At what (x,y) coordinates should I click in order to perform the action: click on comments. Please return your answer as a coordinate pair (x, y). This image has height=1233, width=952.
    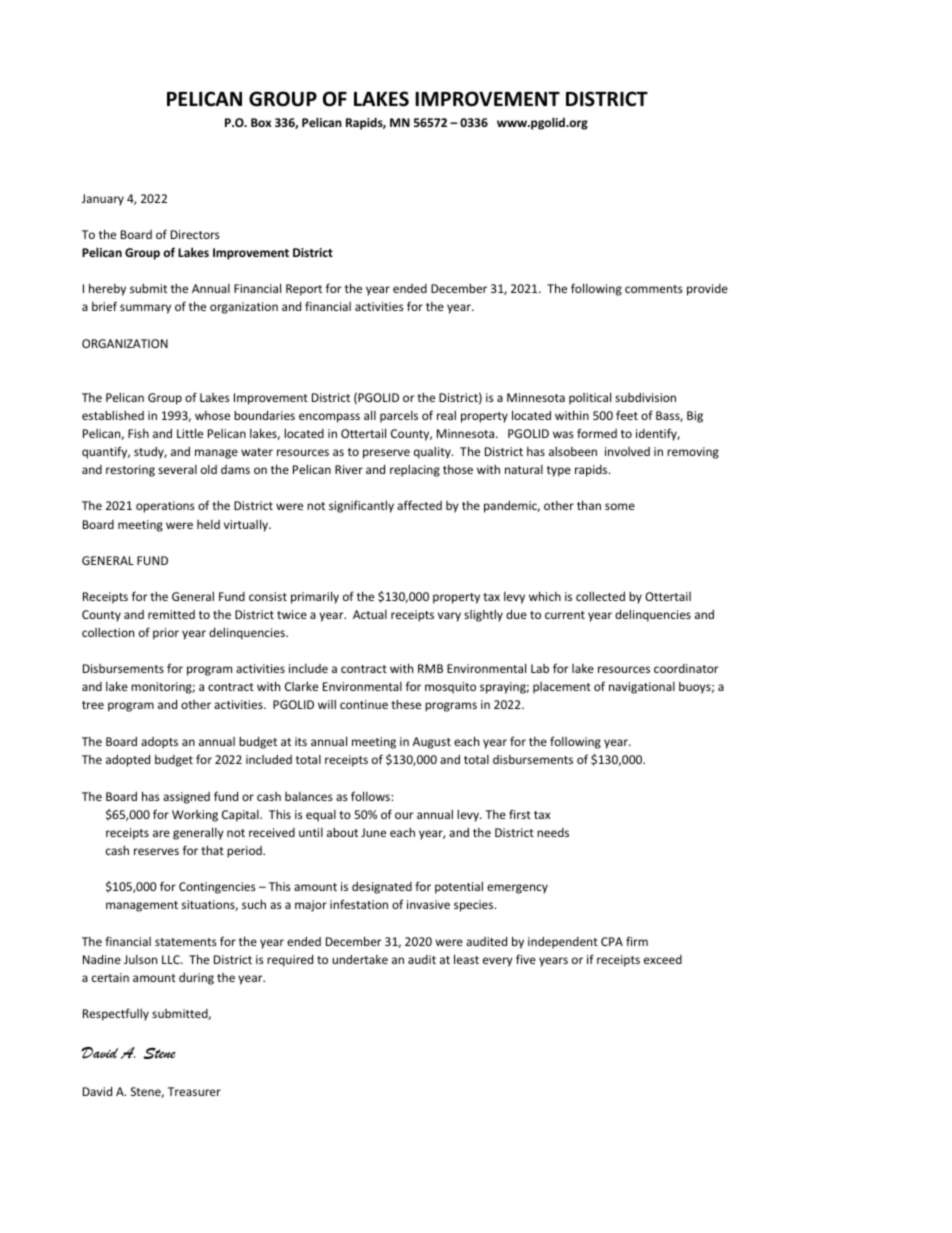
    Looking at the image, I should click on (654, 289).
